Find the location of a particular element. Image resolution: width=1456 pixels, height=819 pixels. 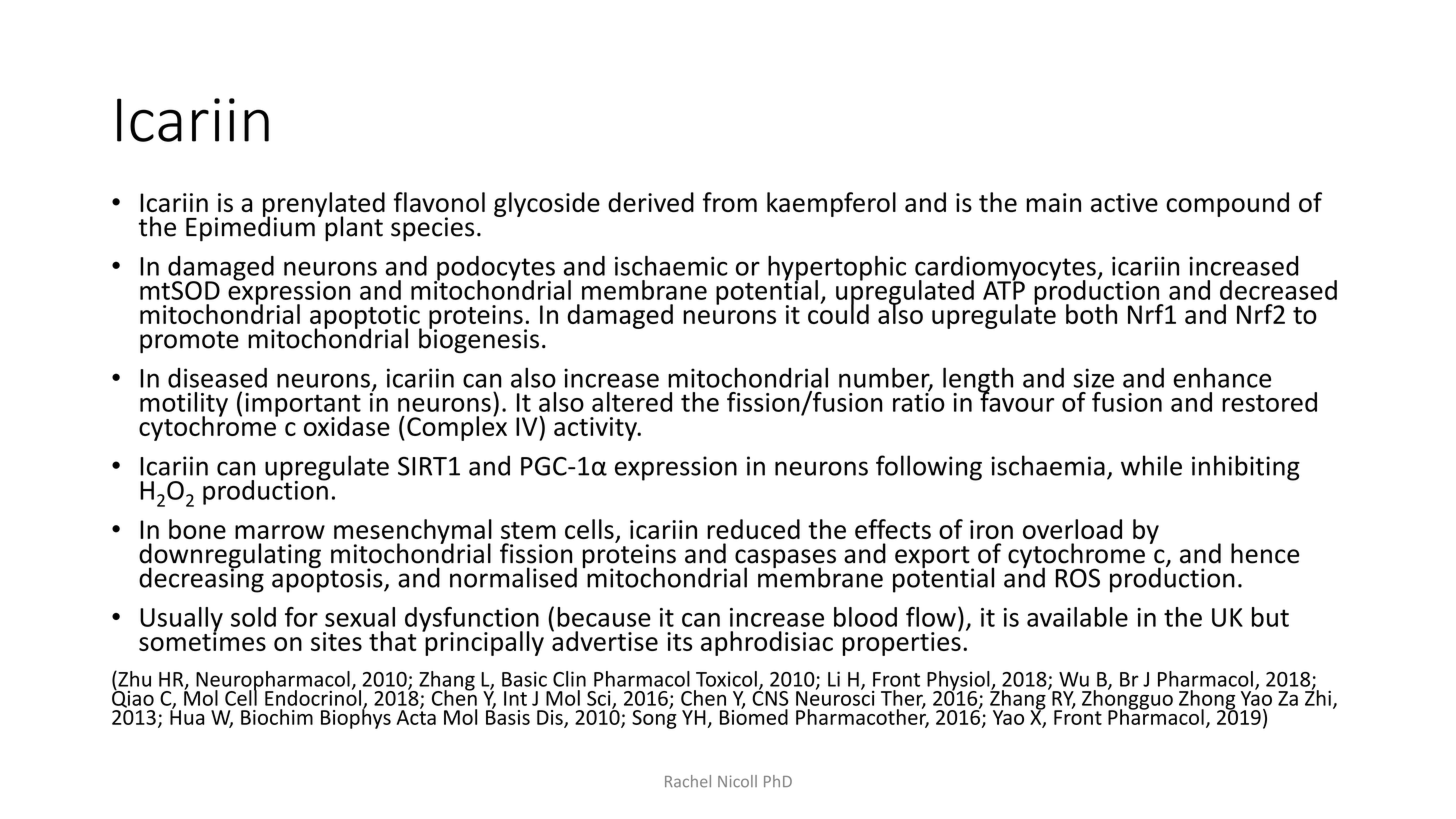

reduced is located at coordinates (753, 529).
